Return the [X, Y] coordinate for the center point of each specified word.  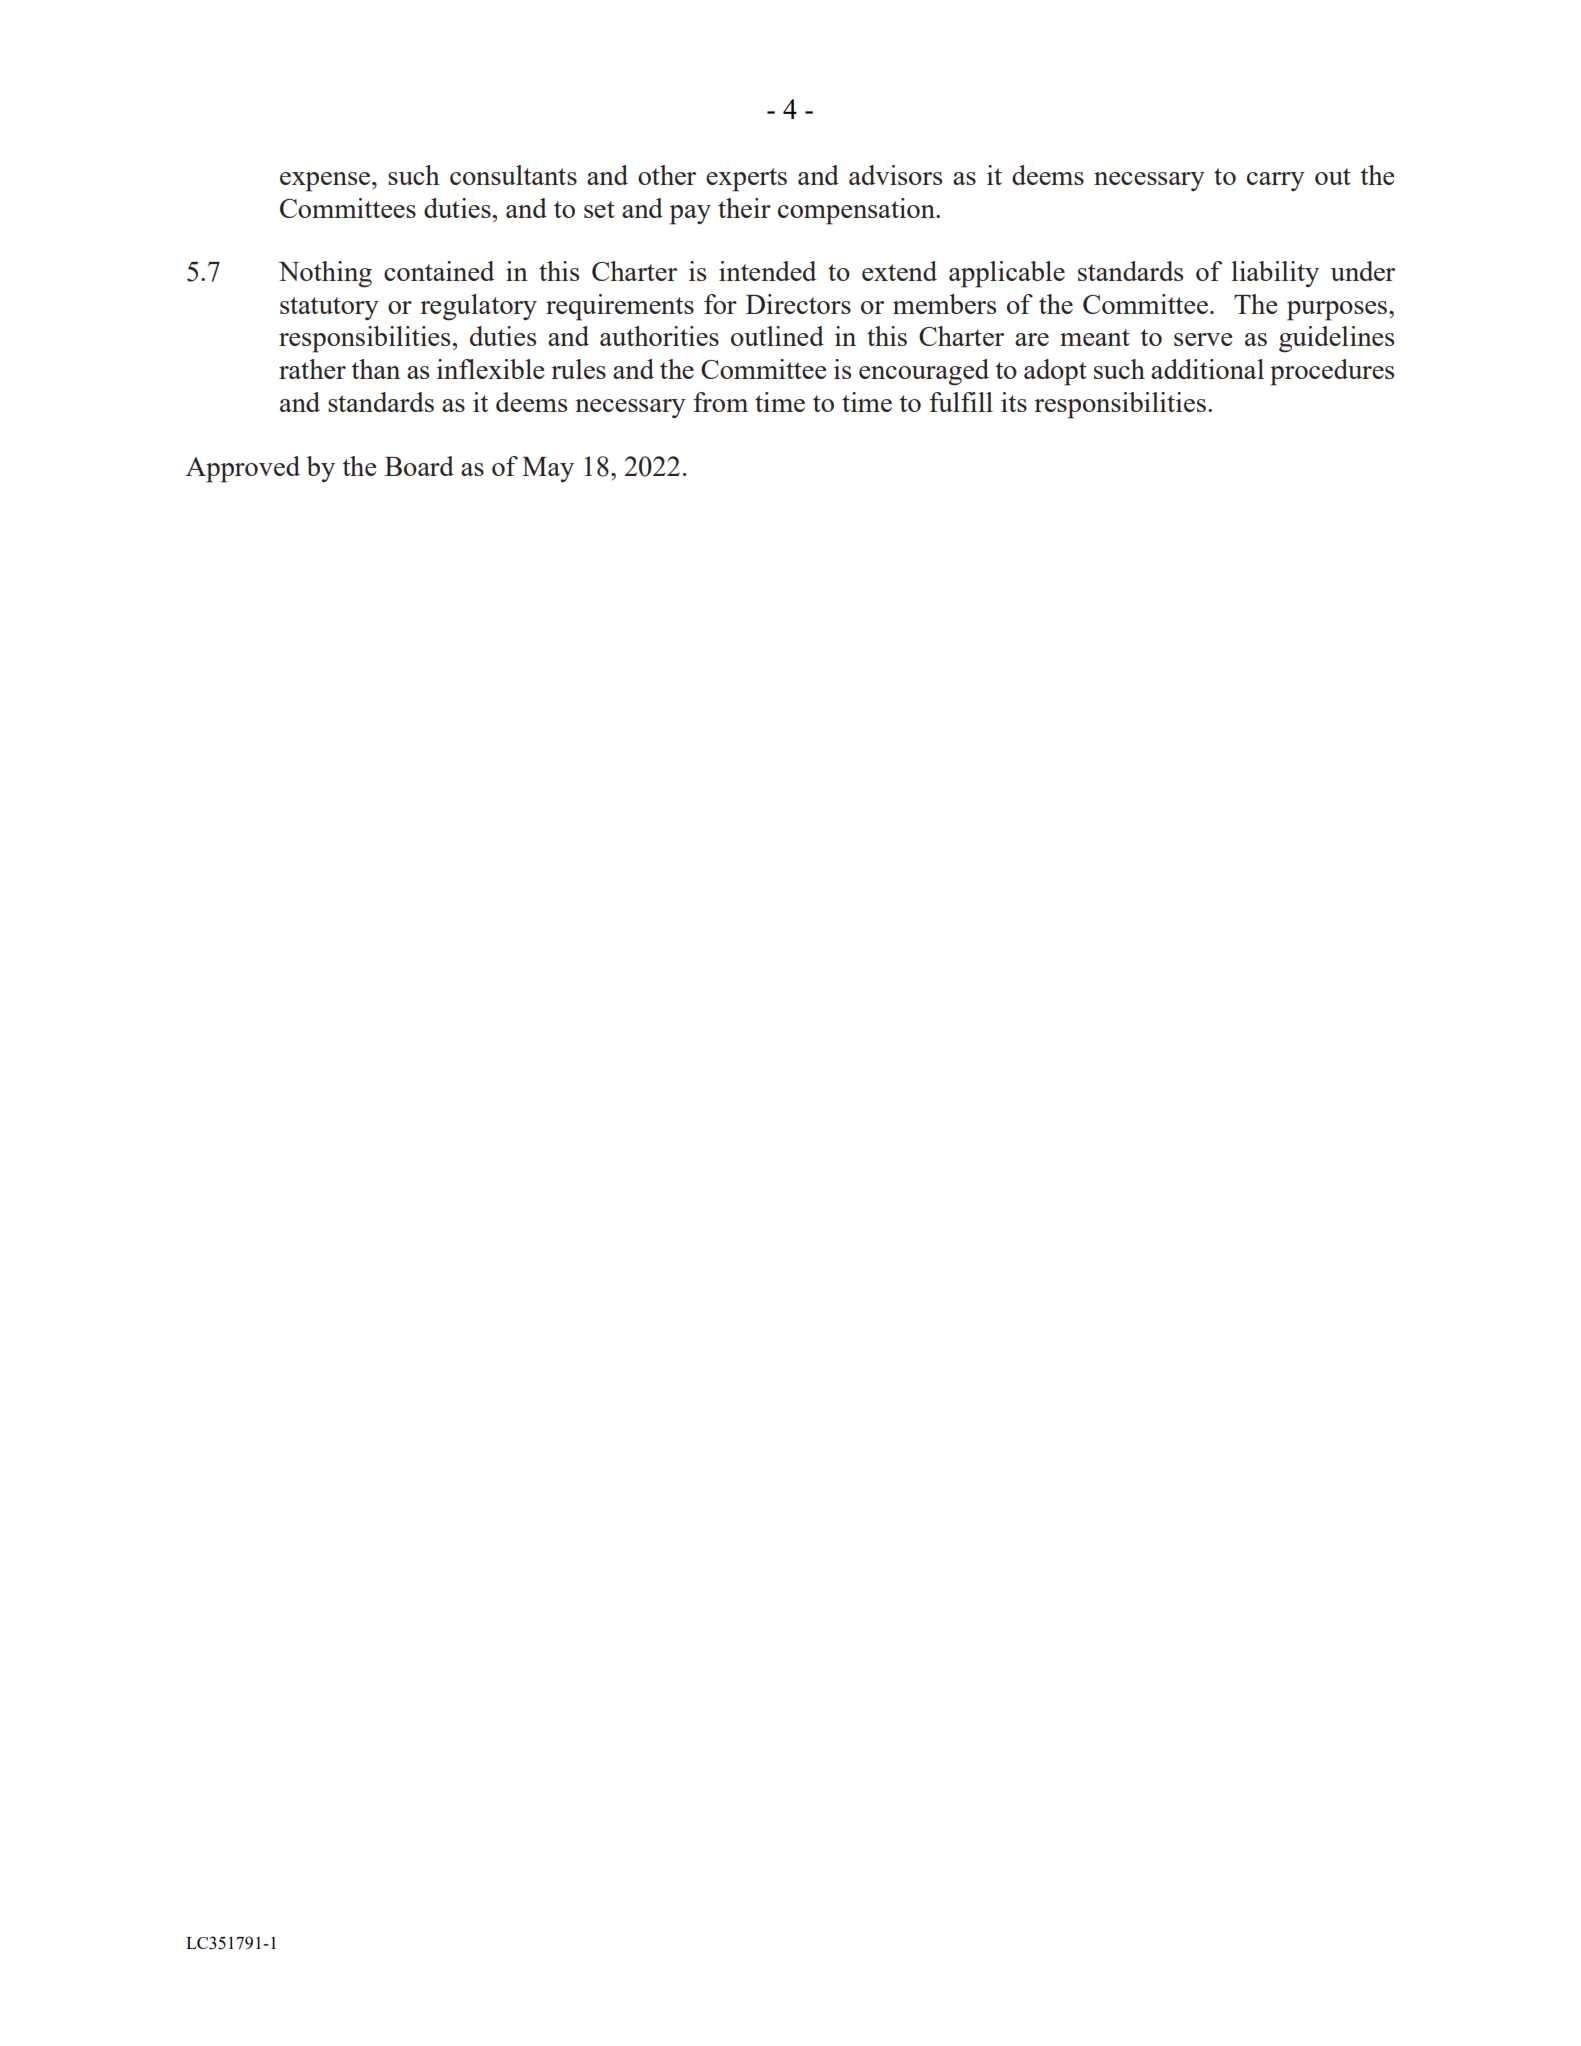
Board [419, 466]
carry [1276, 181]
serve [1203, 339]
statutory [329, 308]
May [548, 469]
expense [325, 182]
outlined [777, 336]
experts [746, 180]
